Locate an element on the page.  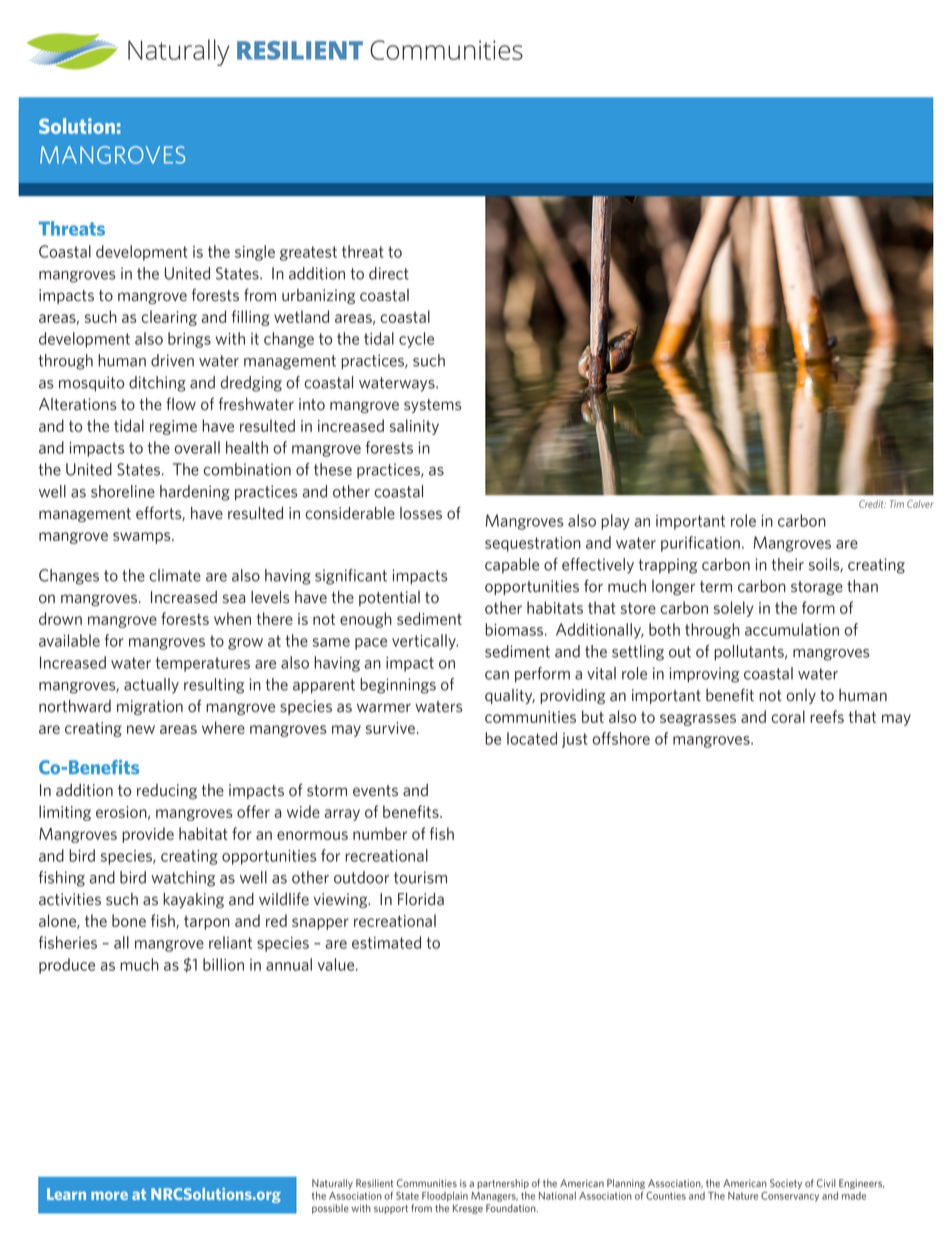
clearing is located at coordinates (169, 318).
